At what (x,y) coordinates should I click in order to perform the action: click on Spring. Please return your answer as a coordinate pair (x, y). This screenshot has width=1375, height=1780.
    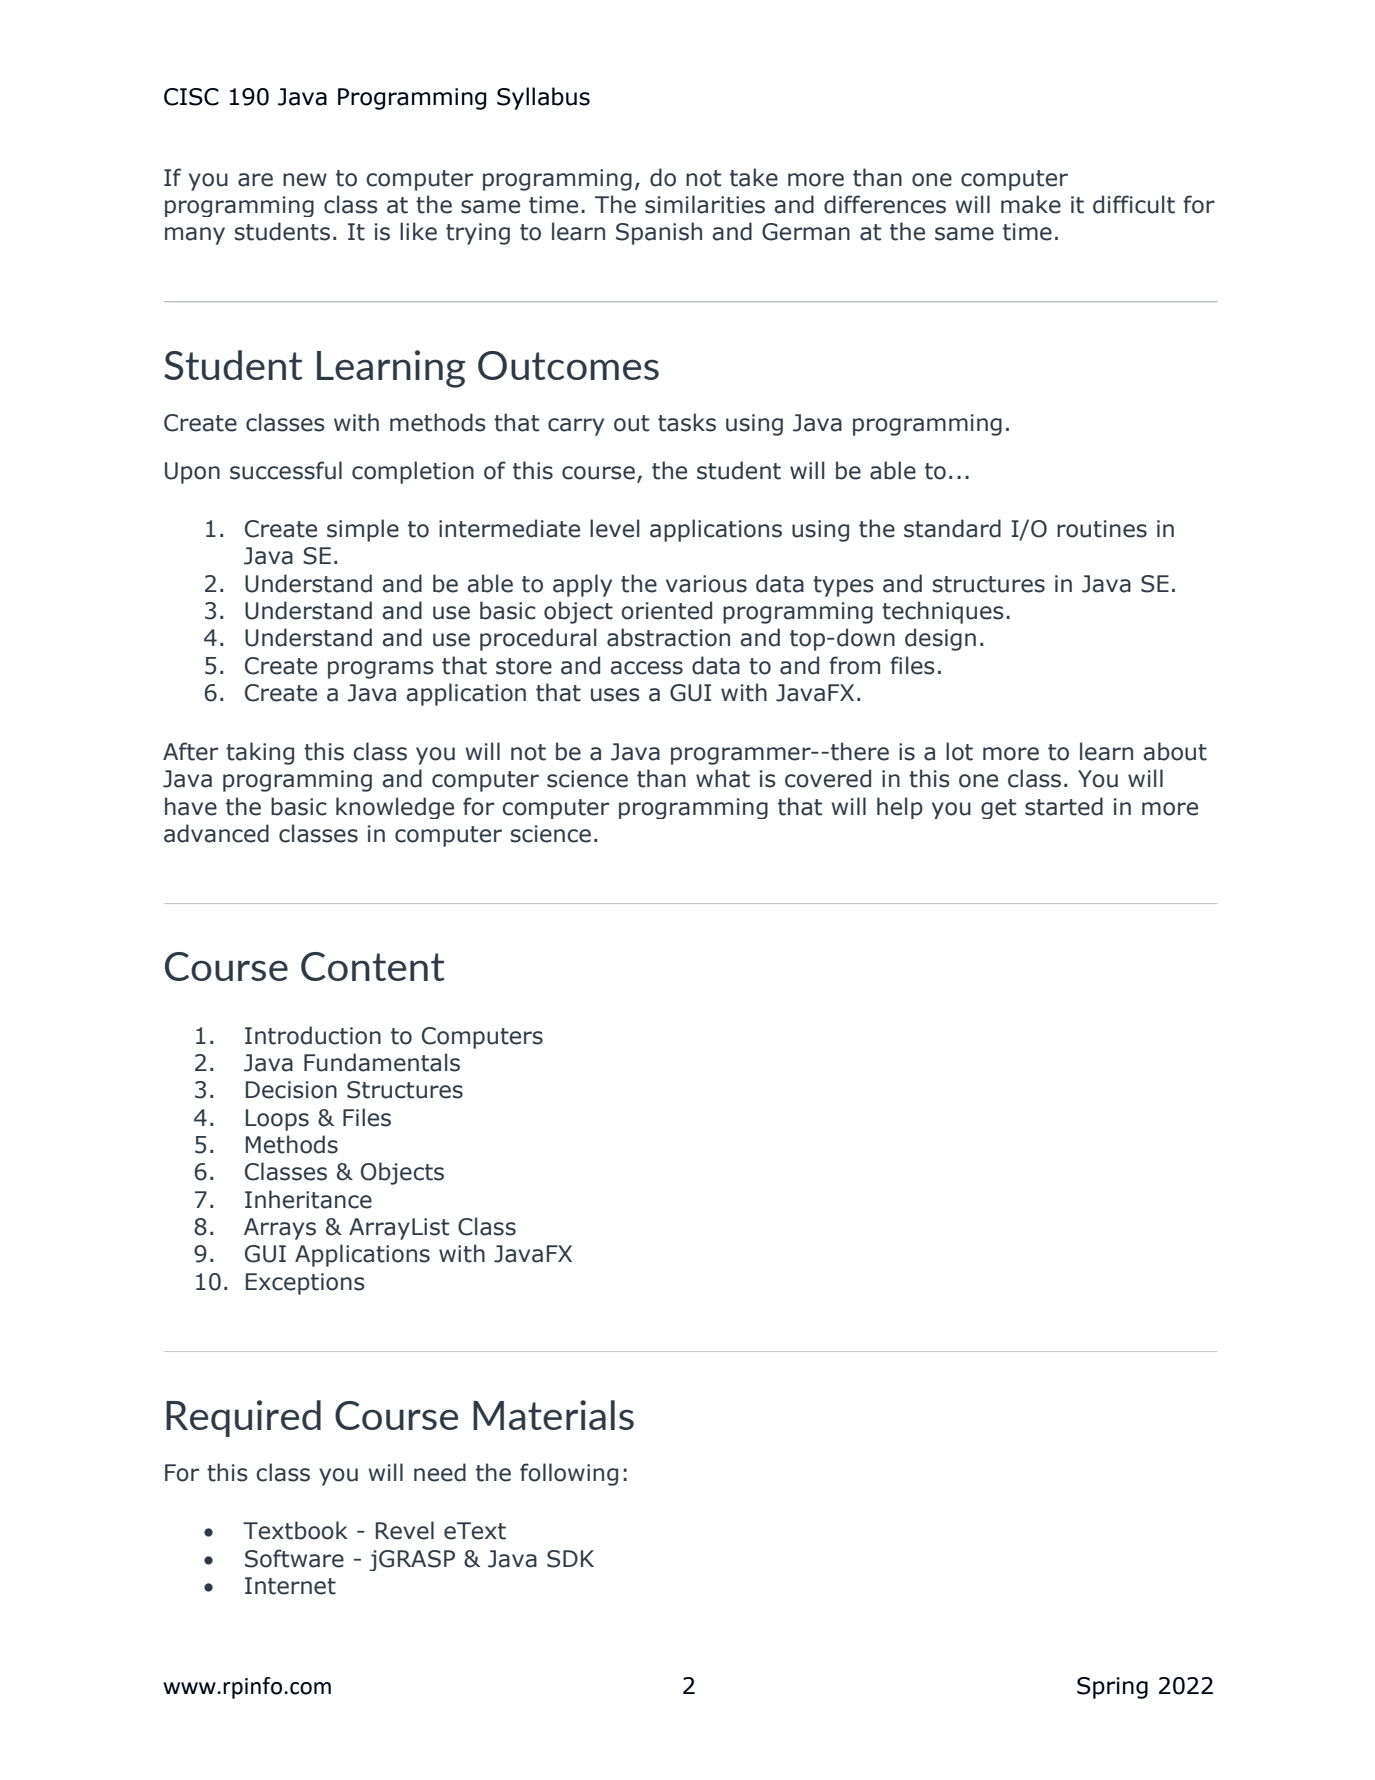
    Looking at the image, I should click on (1112, 1688).
